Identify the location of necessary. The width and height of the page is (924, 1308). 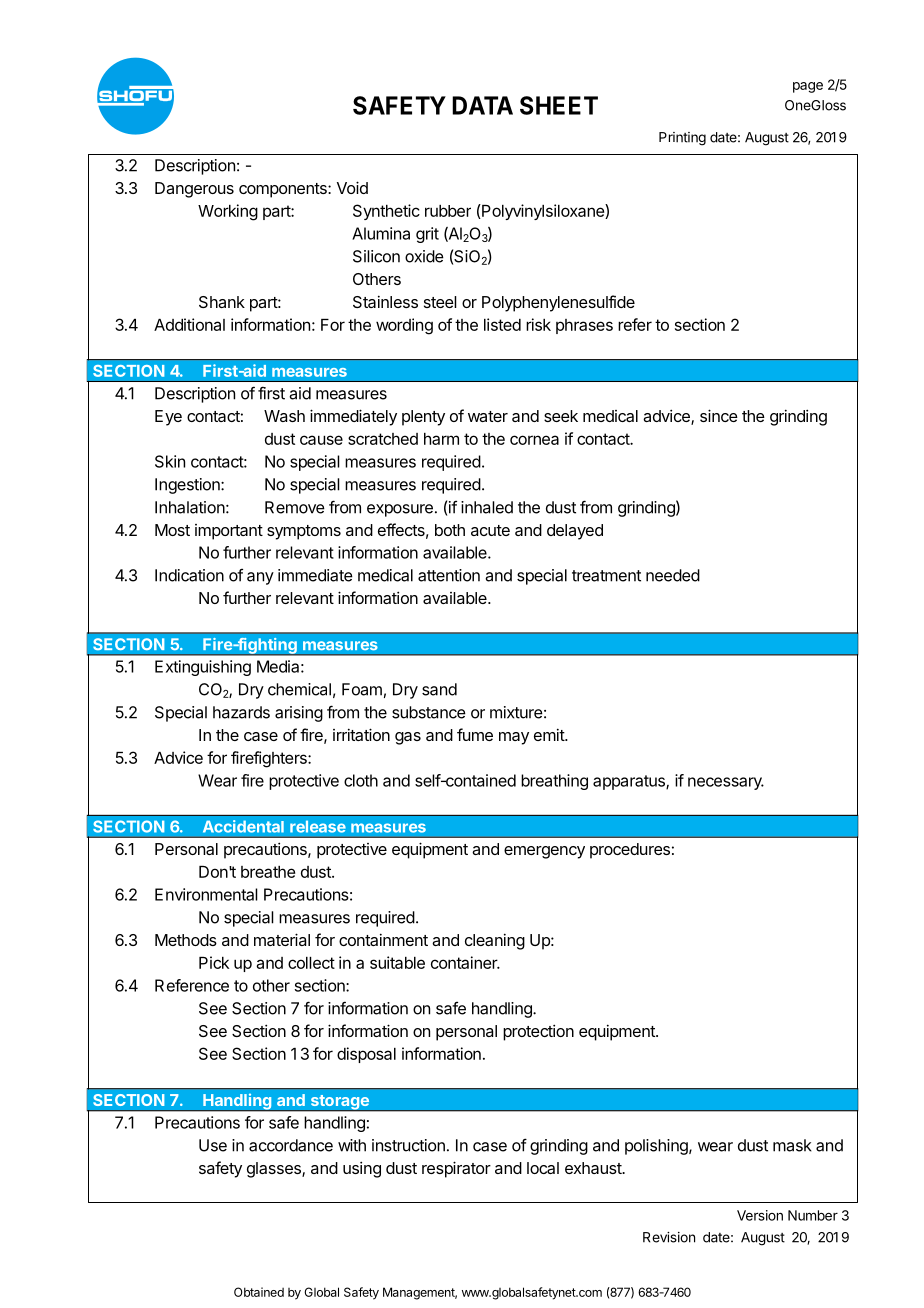
(726, 783).
